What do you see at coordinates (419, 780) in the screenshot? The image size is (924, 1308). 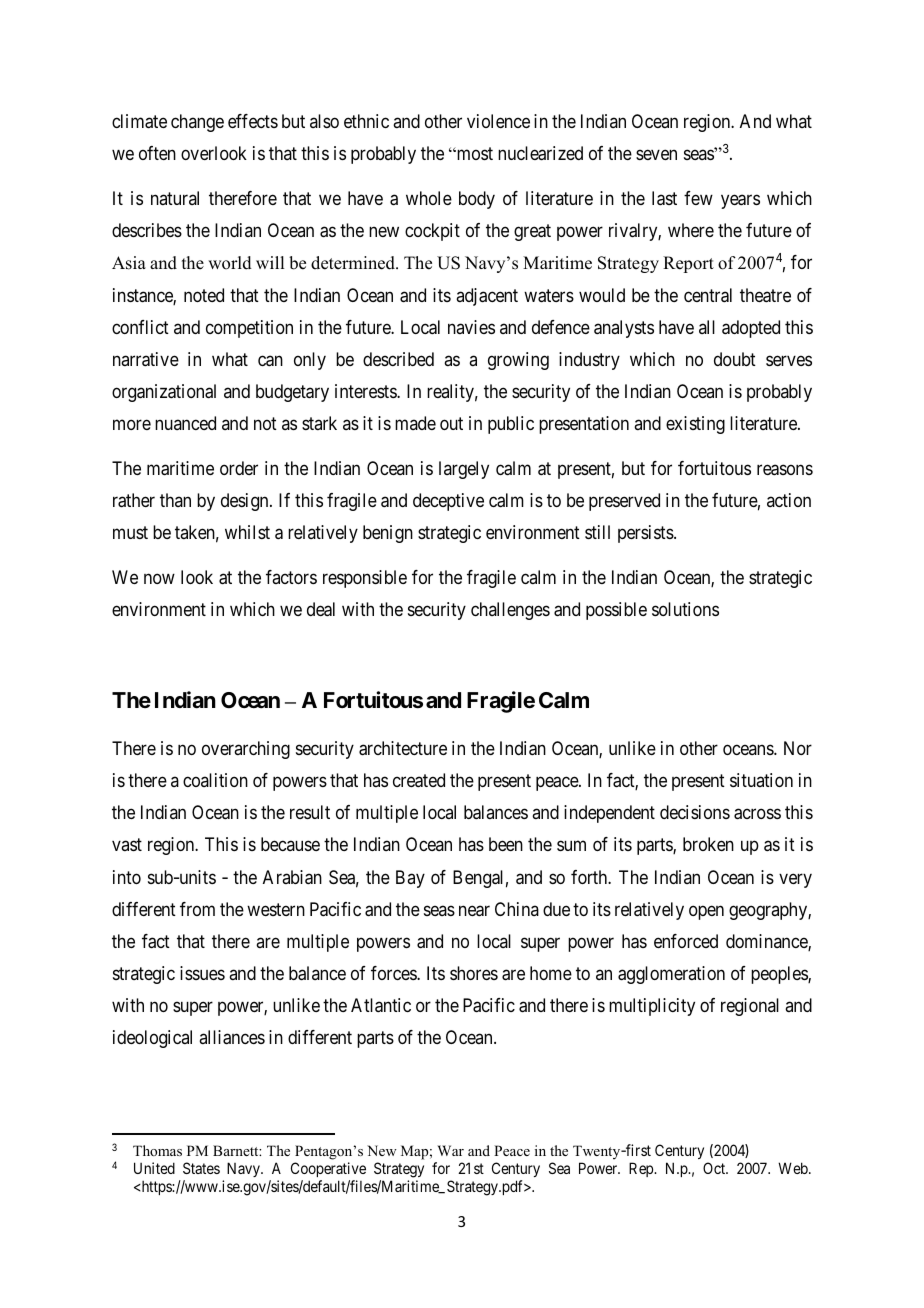 I see `created` at bounding box center [419, 780].
